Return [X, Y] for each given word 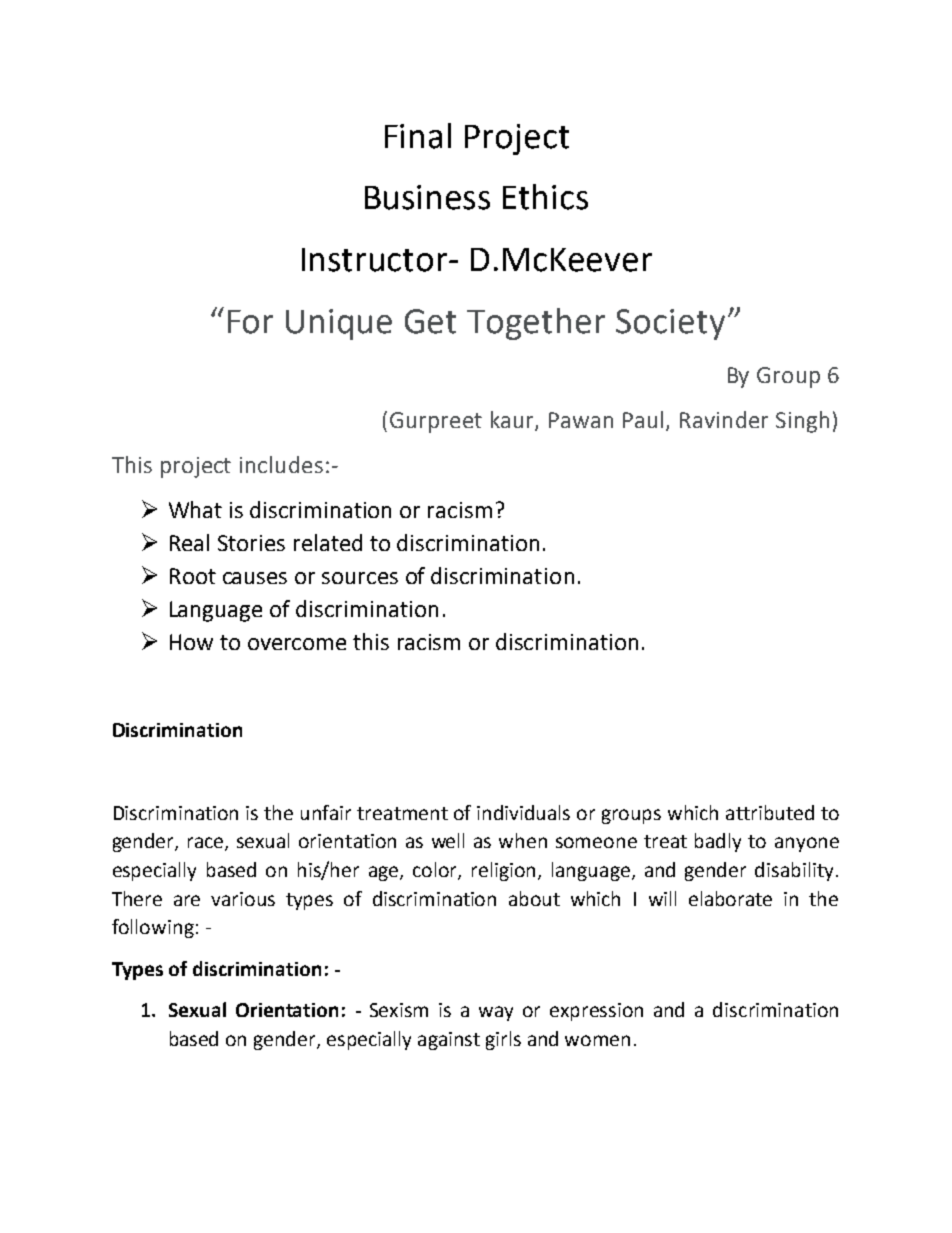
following [153, 928]
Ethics [545, 197]
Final [418, 136]
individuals [523, 812]
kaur [513, 421]
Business [427, 197]
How [191, 642]
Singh [802, 422]
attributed [770, 812]
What [195, 509]
